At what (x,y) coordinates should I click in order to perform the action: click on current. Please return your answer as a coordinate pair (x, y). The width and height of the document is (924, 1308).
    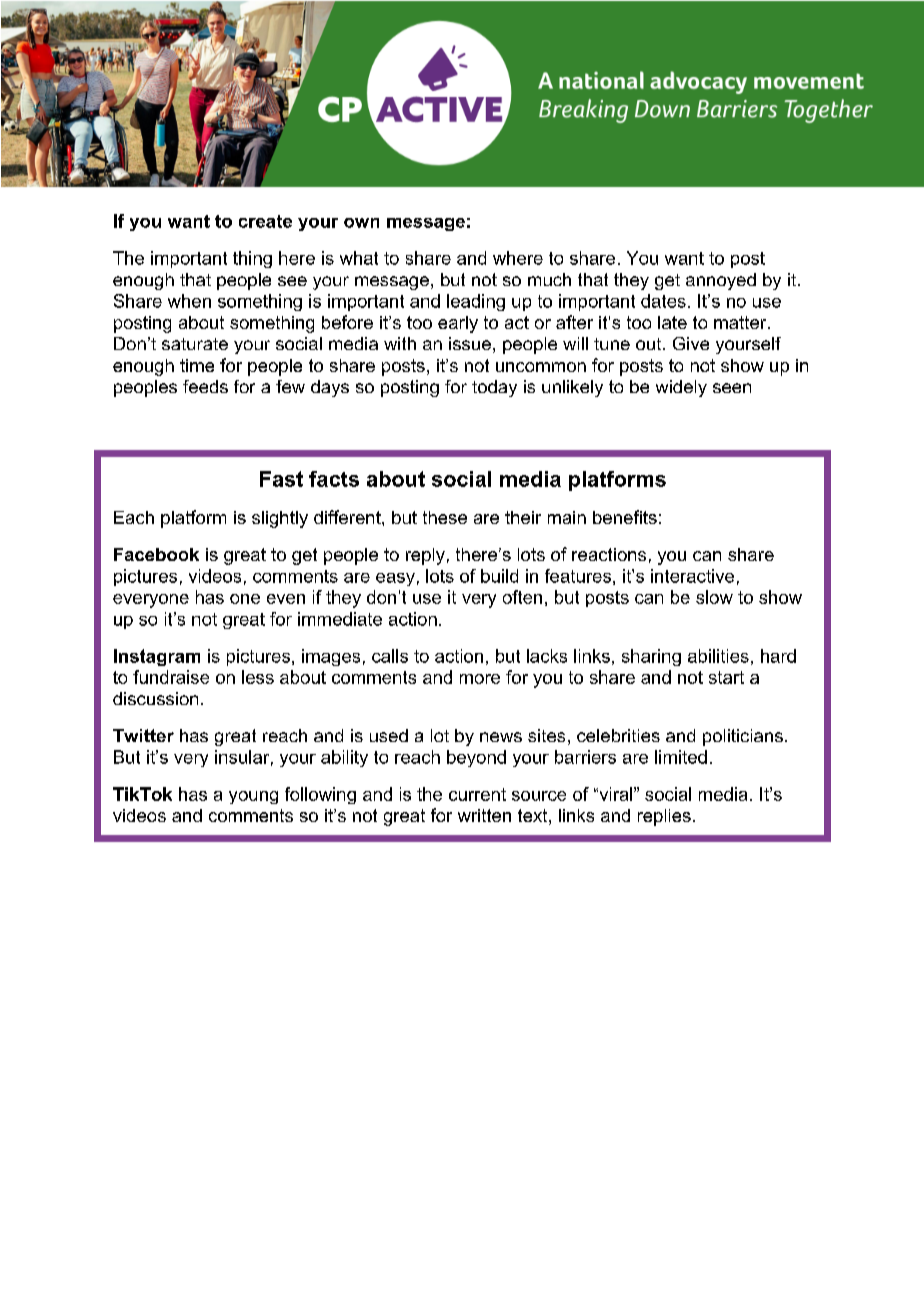
    Looking at the image, I should click on (477, 794).
